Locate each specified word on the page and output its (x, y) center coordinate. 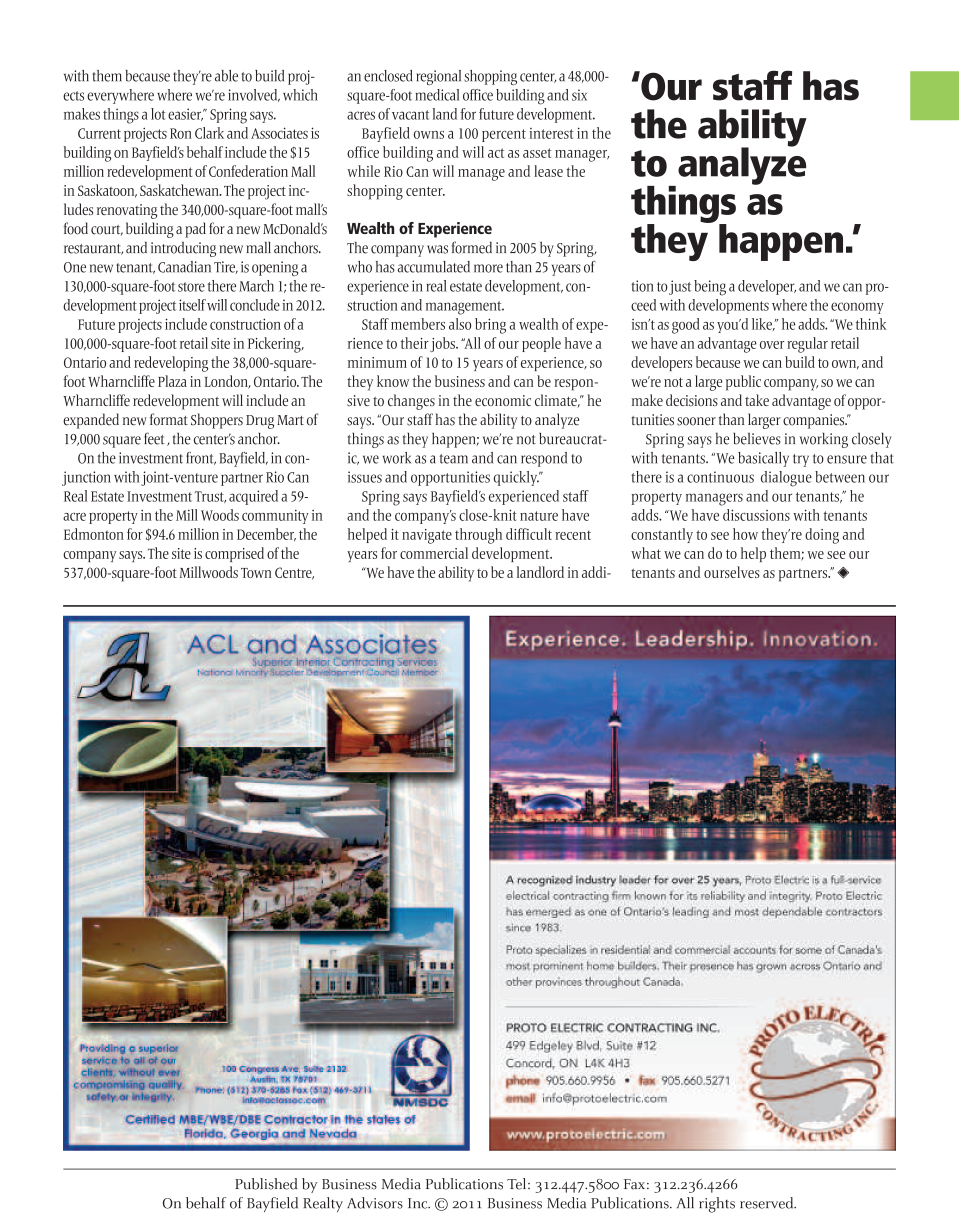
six (579, 95)
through (478, 536)
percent (504, 135)
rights (717, 1205)
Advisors (375, 1203)
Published (266, 1184)
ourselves (732, 572)
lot (158, 114)
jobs (443, 344)
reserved (768, 1203)
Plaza (172, 381)
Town (256, 573)
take (757, 400)
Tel (518, 1184)
